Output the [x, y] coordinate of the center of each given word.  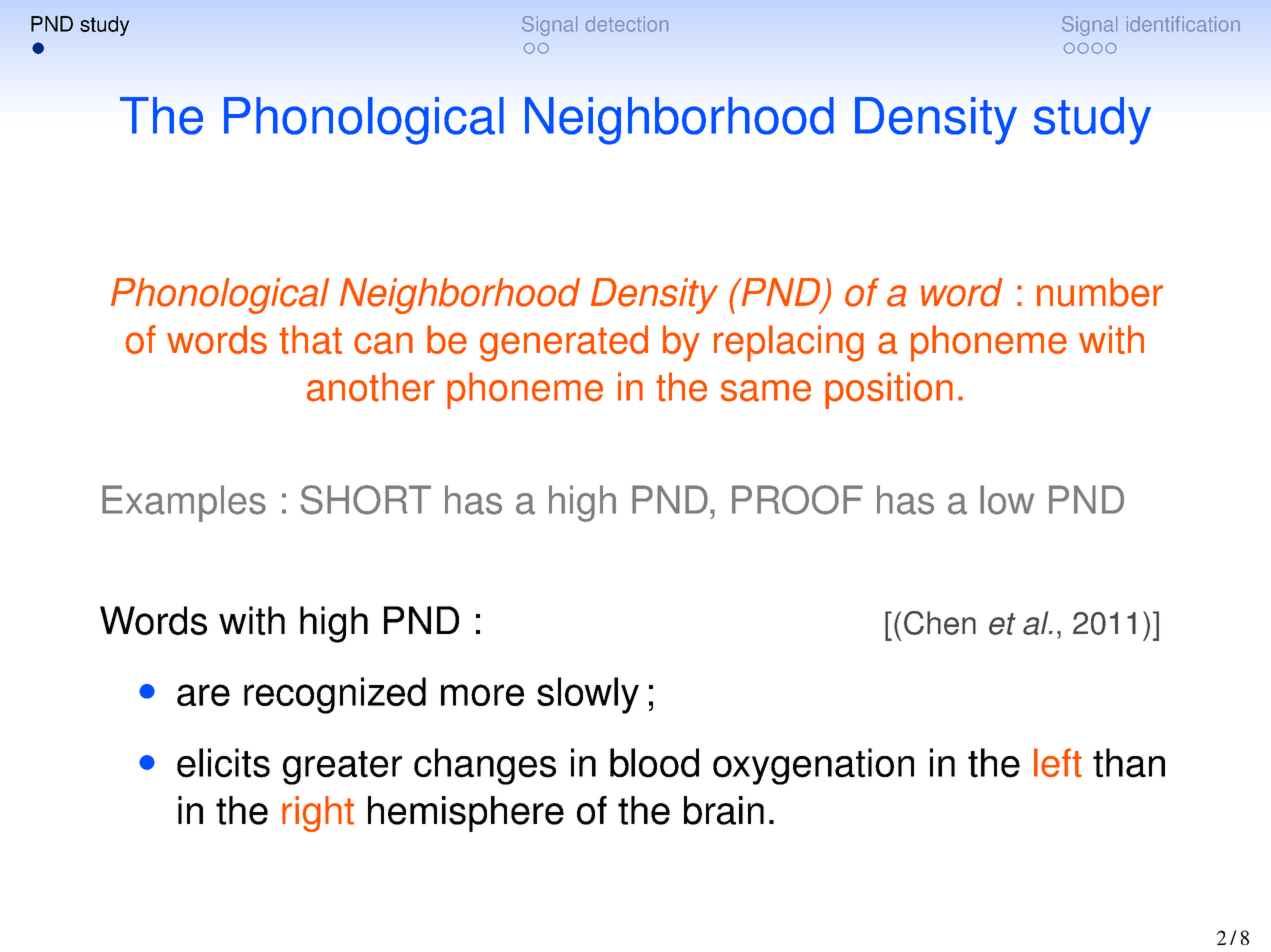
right [318, 814]
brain [724, 810]
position [889, 390]
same [766, 391]
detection [627, 24]
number [1100, 292]
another [371, 387]
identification [1183, 24]
